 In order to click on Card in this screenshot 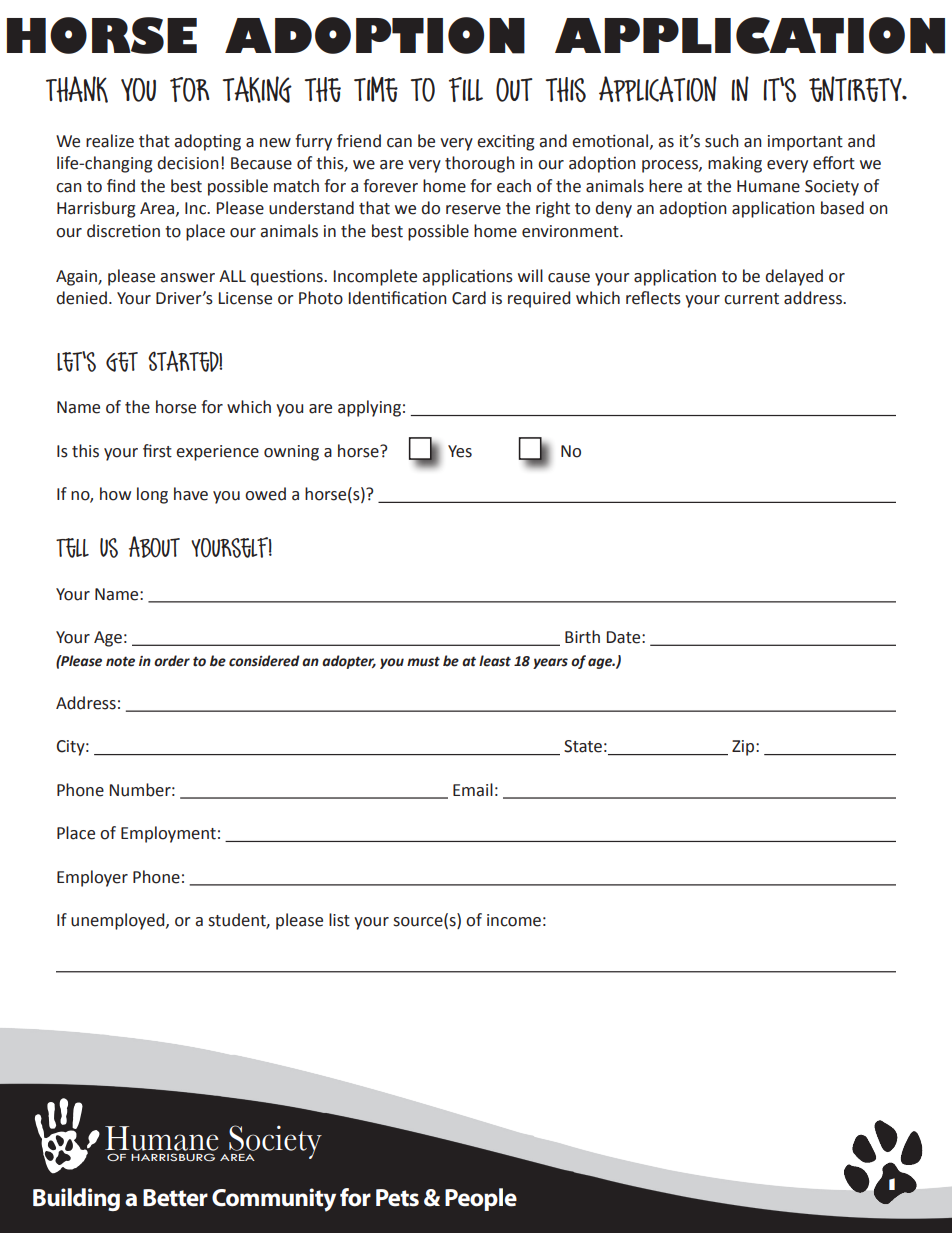, I will do `click(469, 298)`.
